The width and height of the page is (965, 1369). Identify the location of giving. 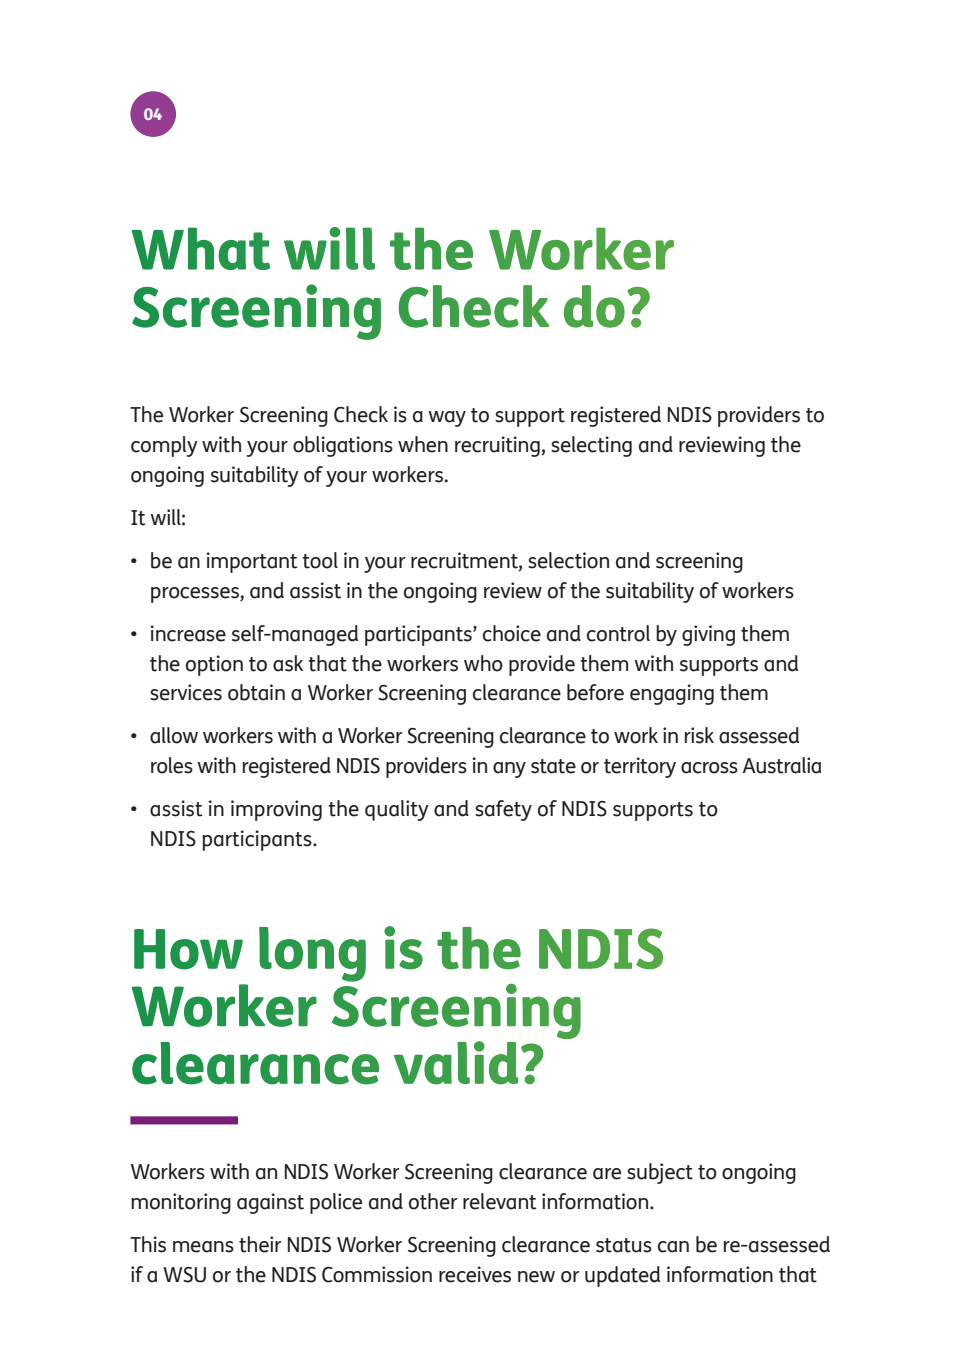
(708, 635).
